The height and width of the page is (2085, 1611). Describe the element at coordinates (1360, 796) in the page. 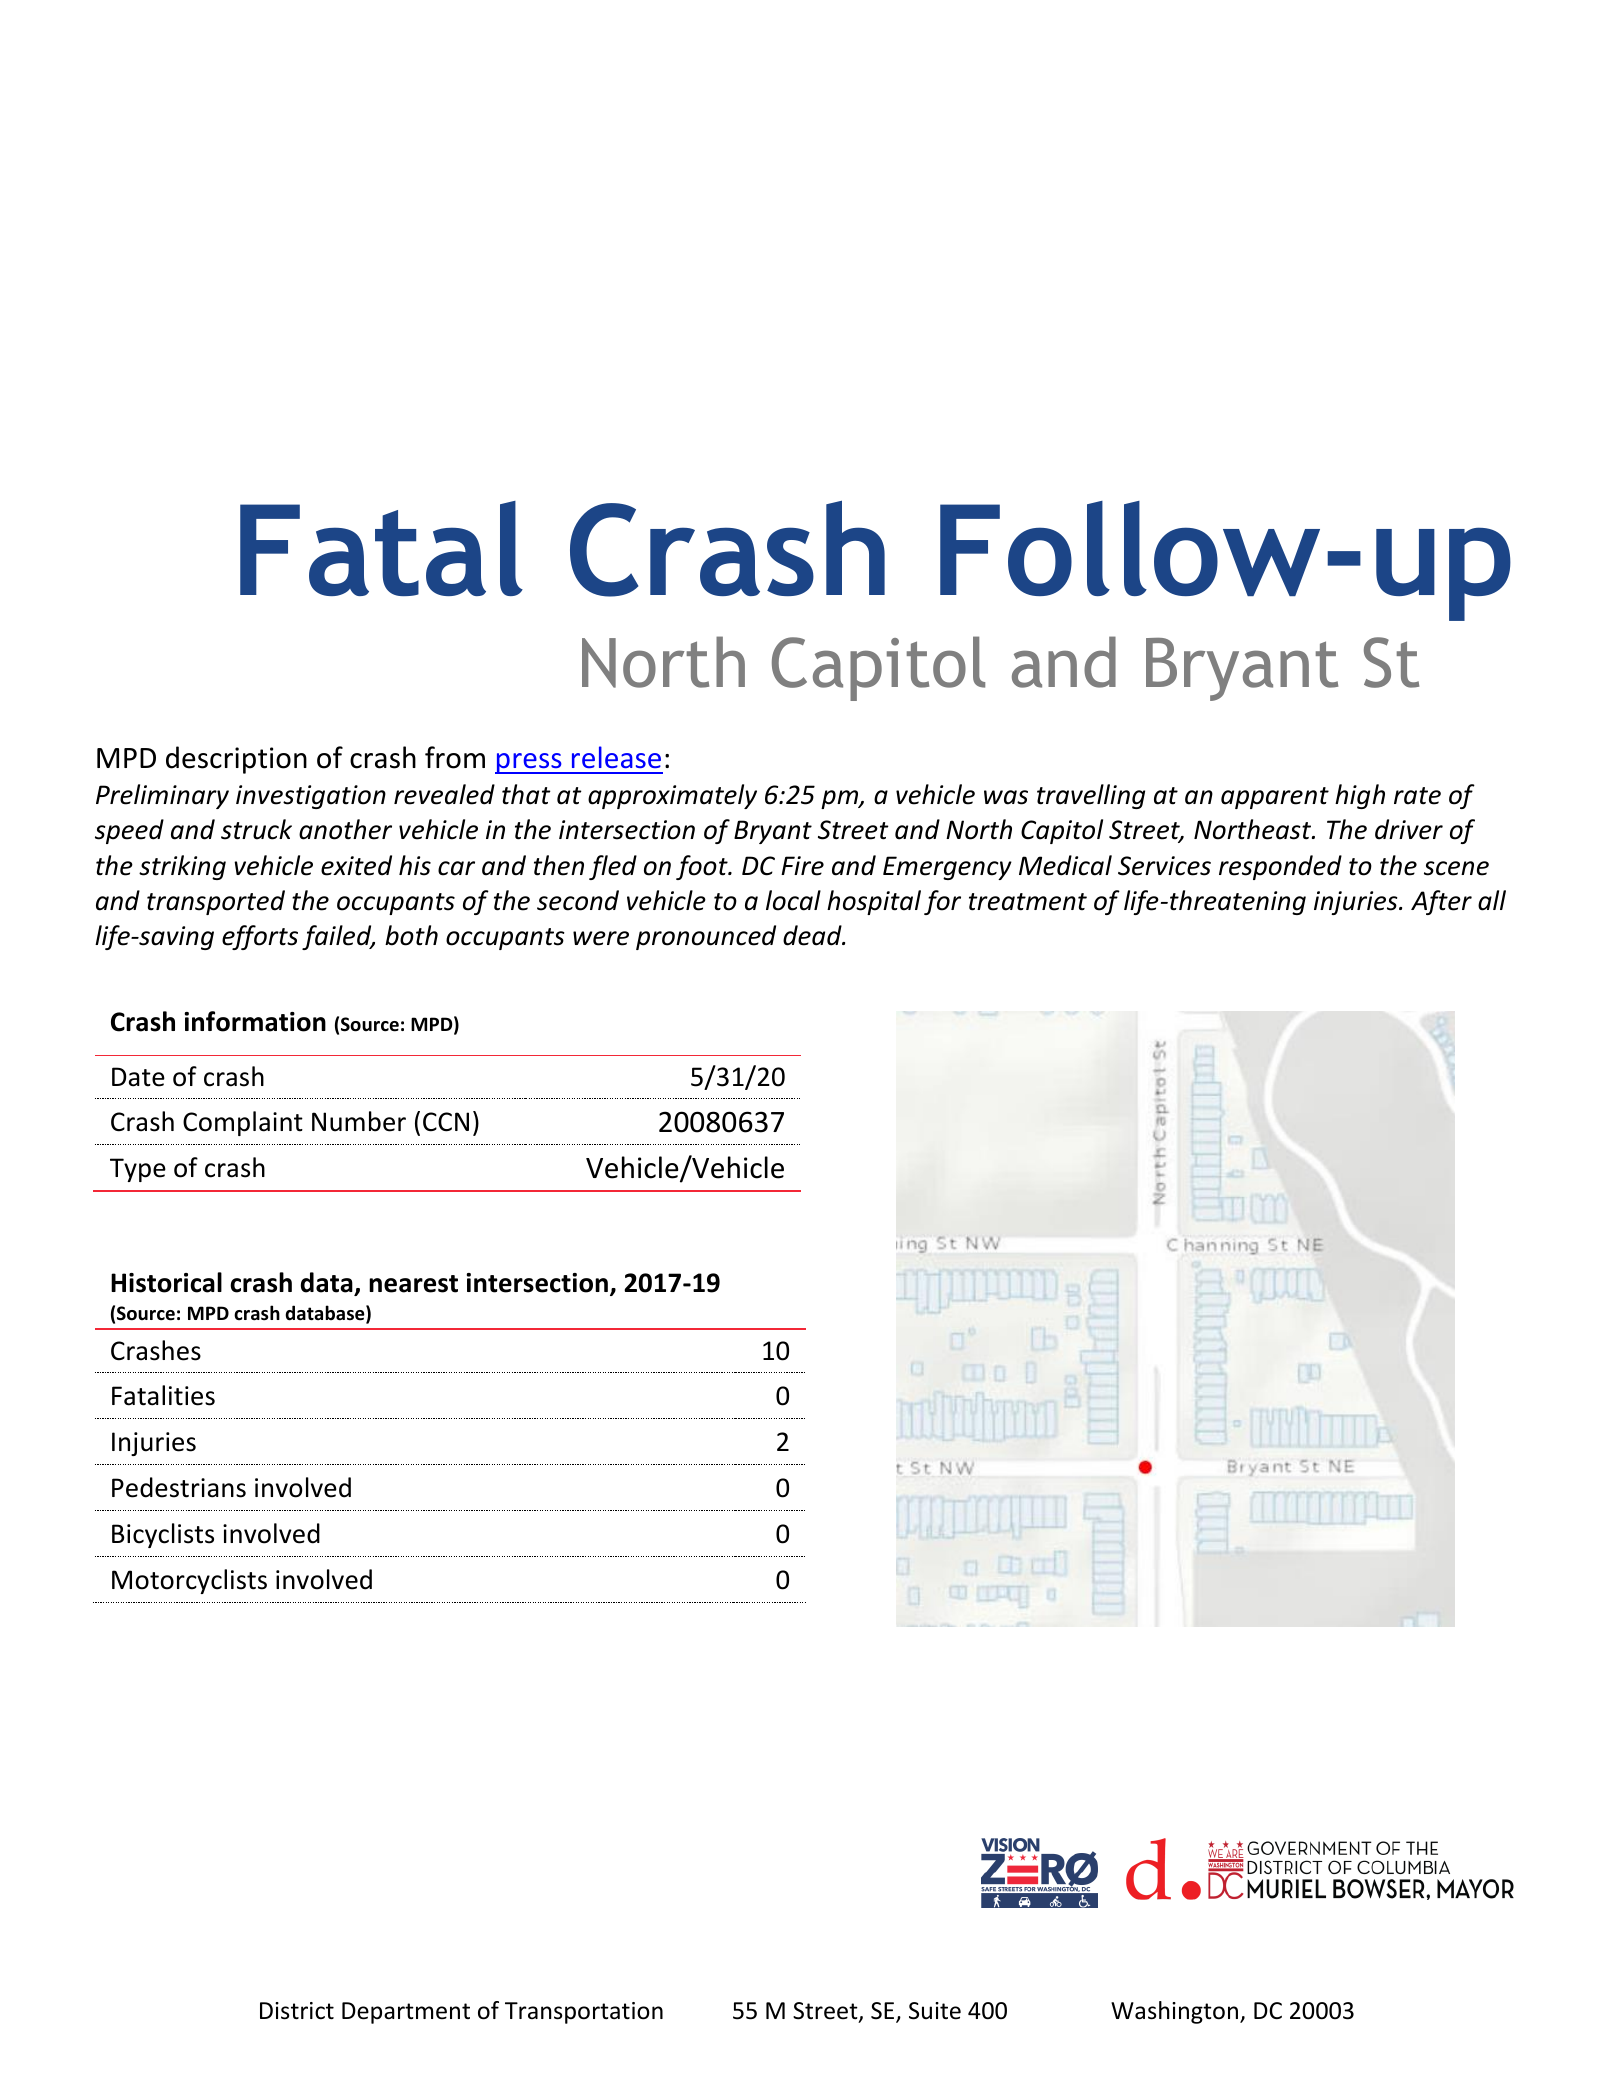

I see `high` at that location.
